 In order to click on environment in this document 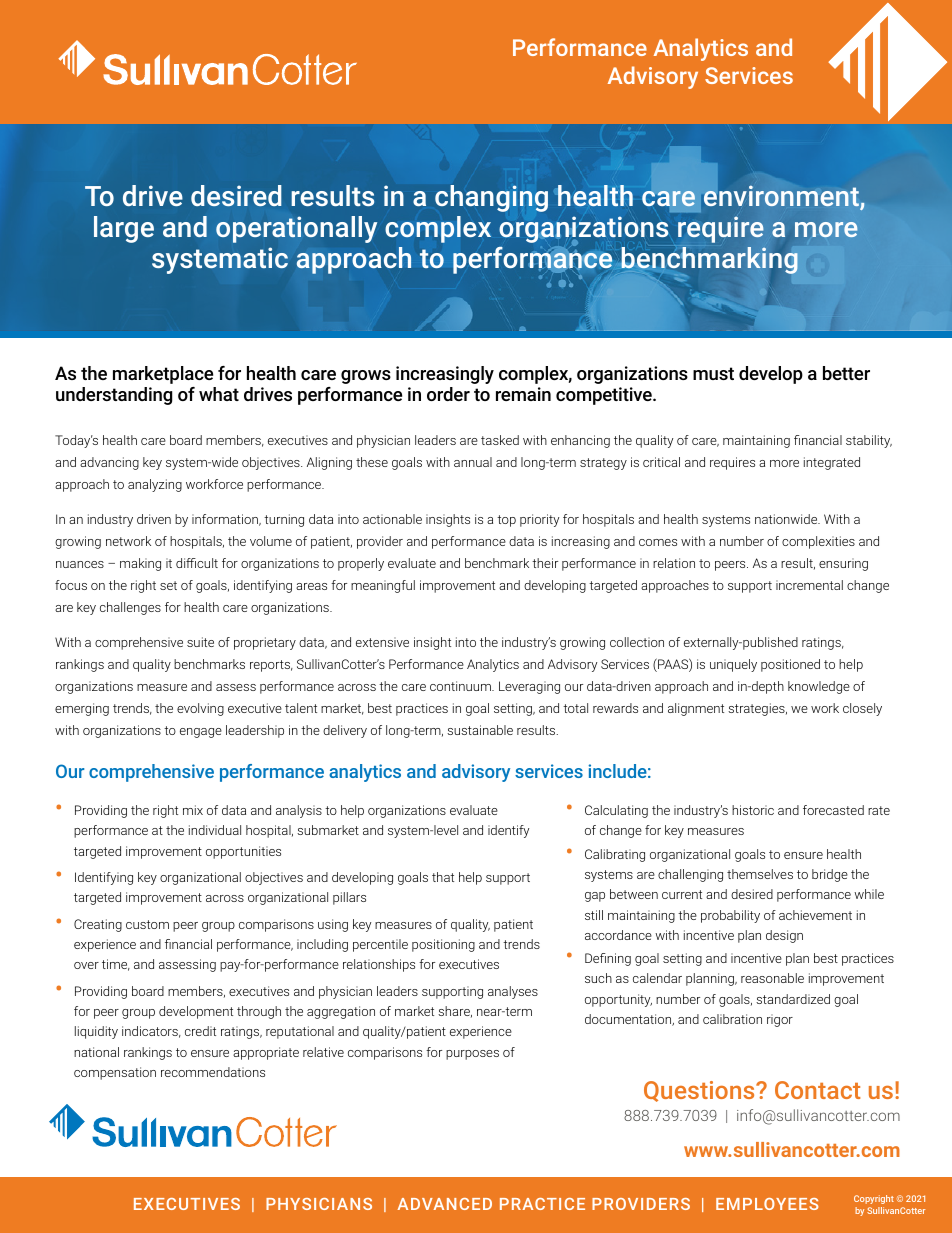, I will do `click(782, 197)`.
